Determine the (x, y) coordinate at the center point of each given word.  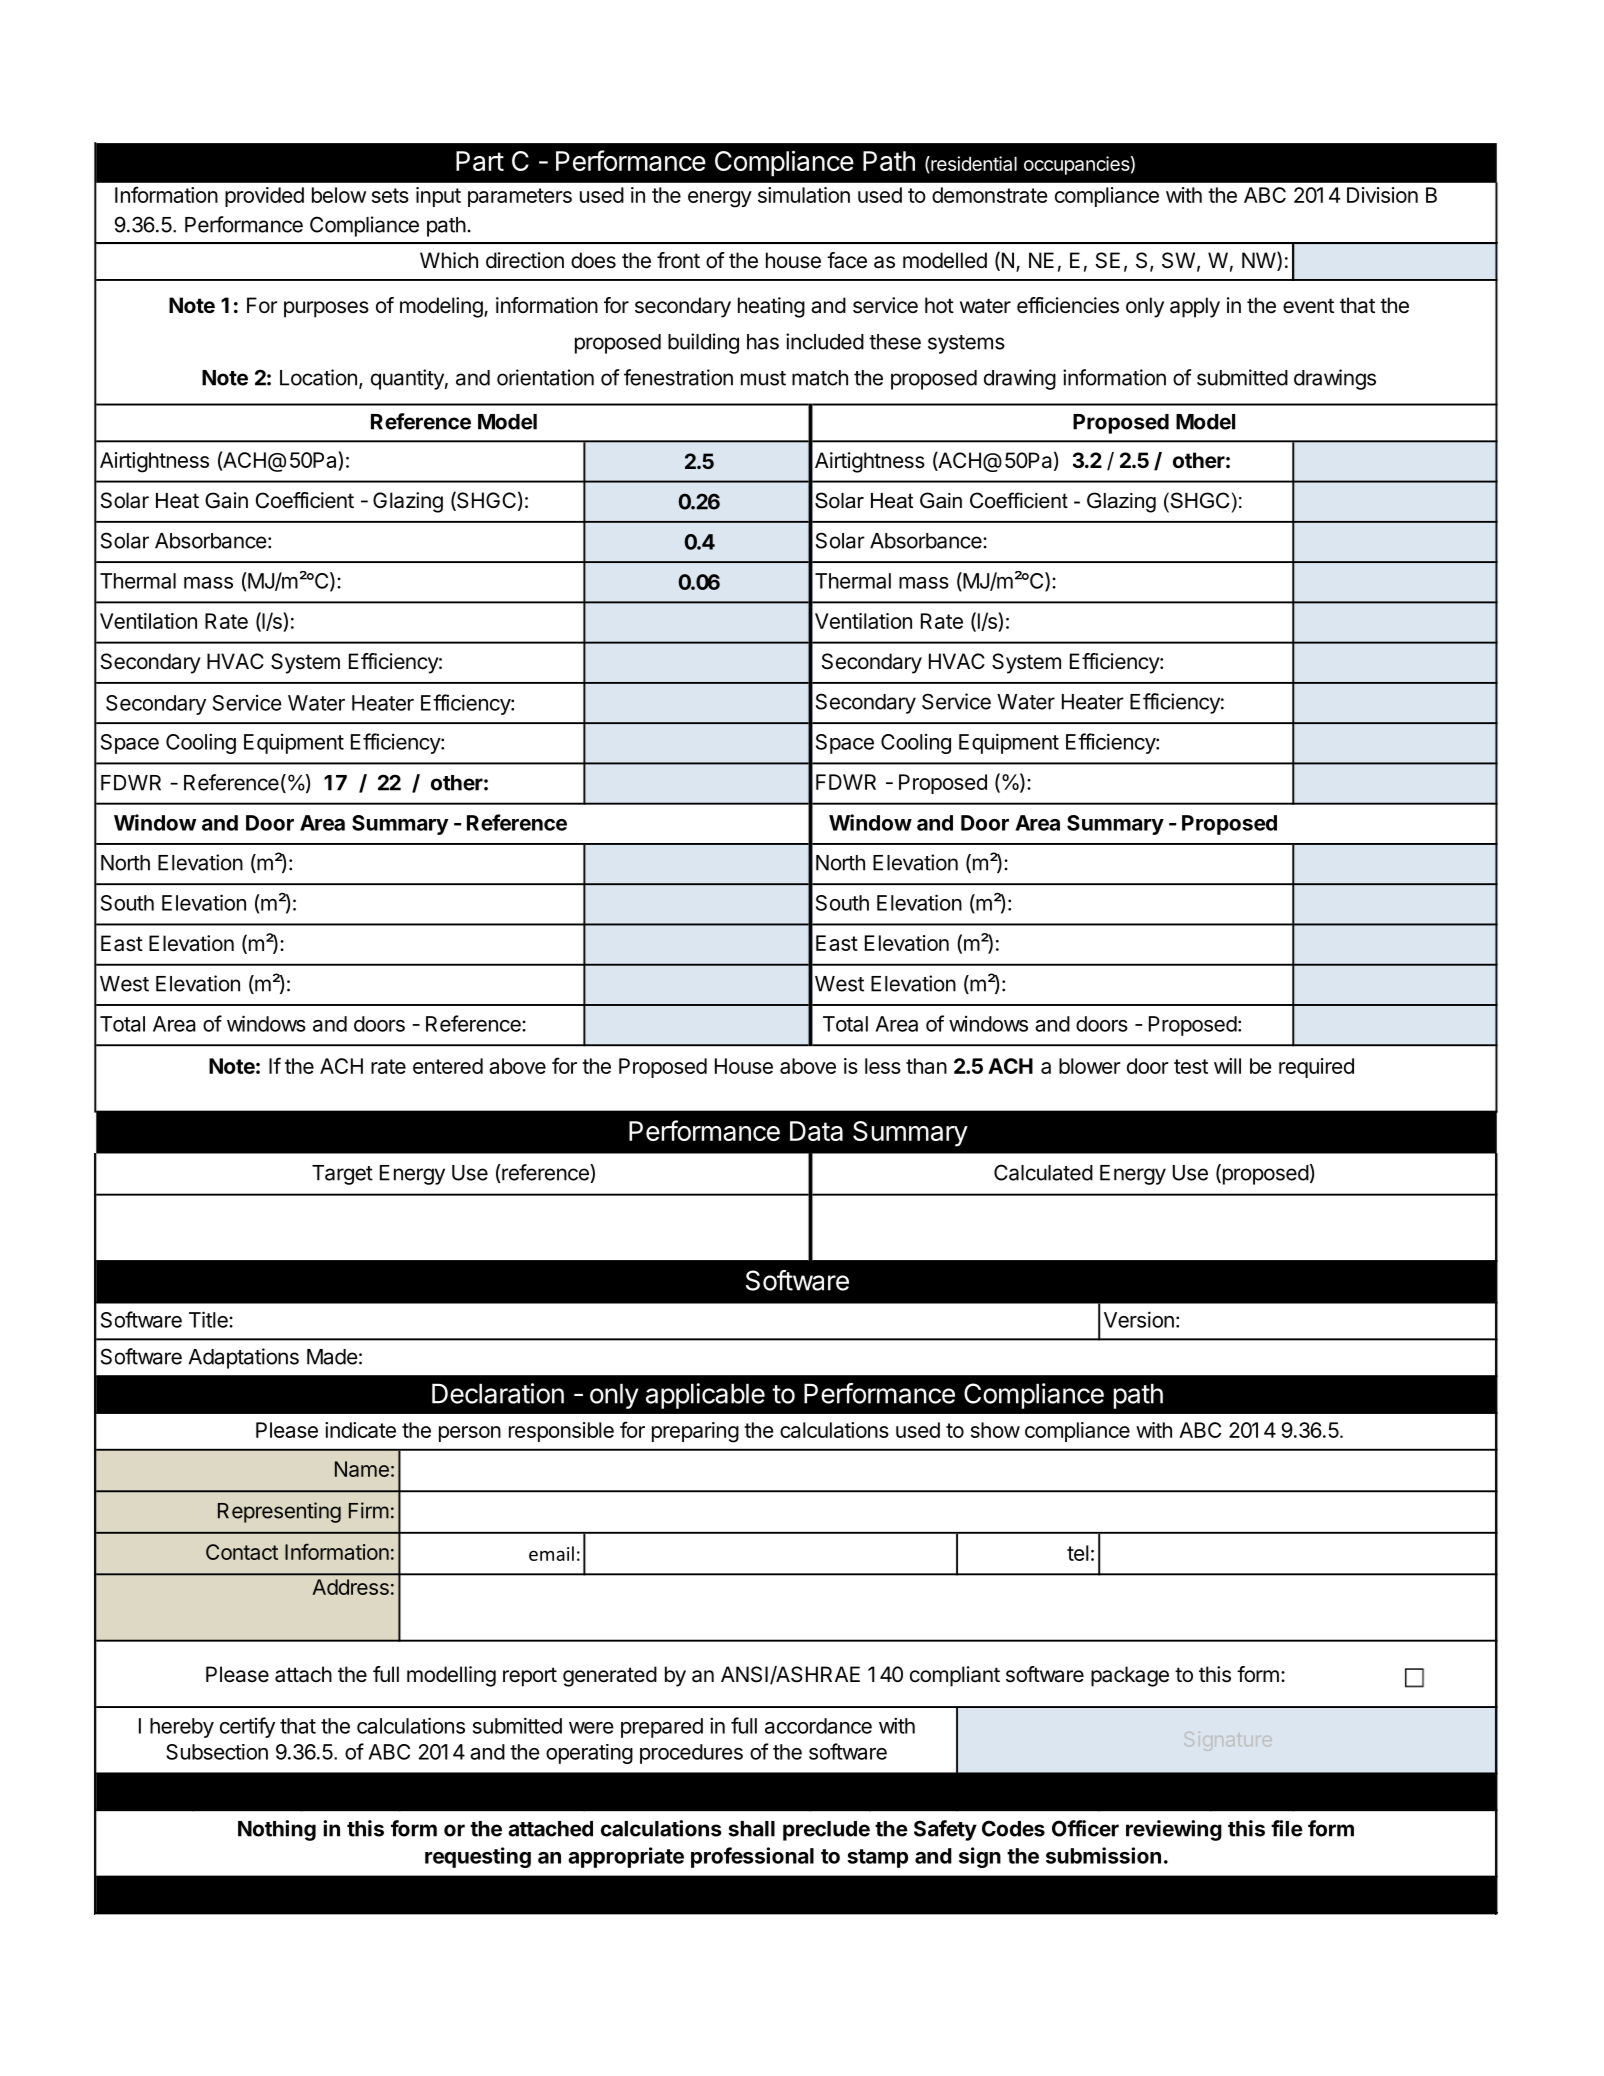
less (883, 1066)
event (1308, 305)
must (763, 378)
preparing (695, 1432)
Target (342, 1175)
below (339, 195)
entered (448, 1066)
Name (362, 1469)
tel (1078, 1553)
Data (816, 1131)
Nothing (277, 1830)
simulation (804, 195)
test (1191, 1066)
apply (1195, 307)
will (1227, 1066)
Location (318, 377)
